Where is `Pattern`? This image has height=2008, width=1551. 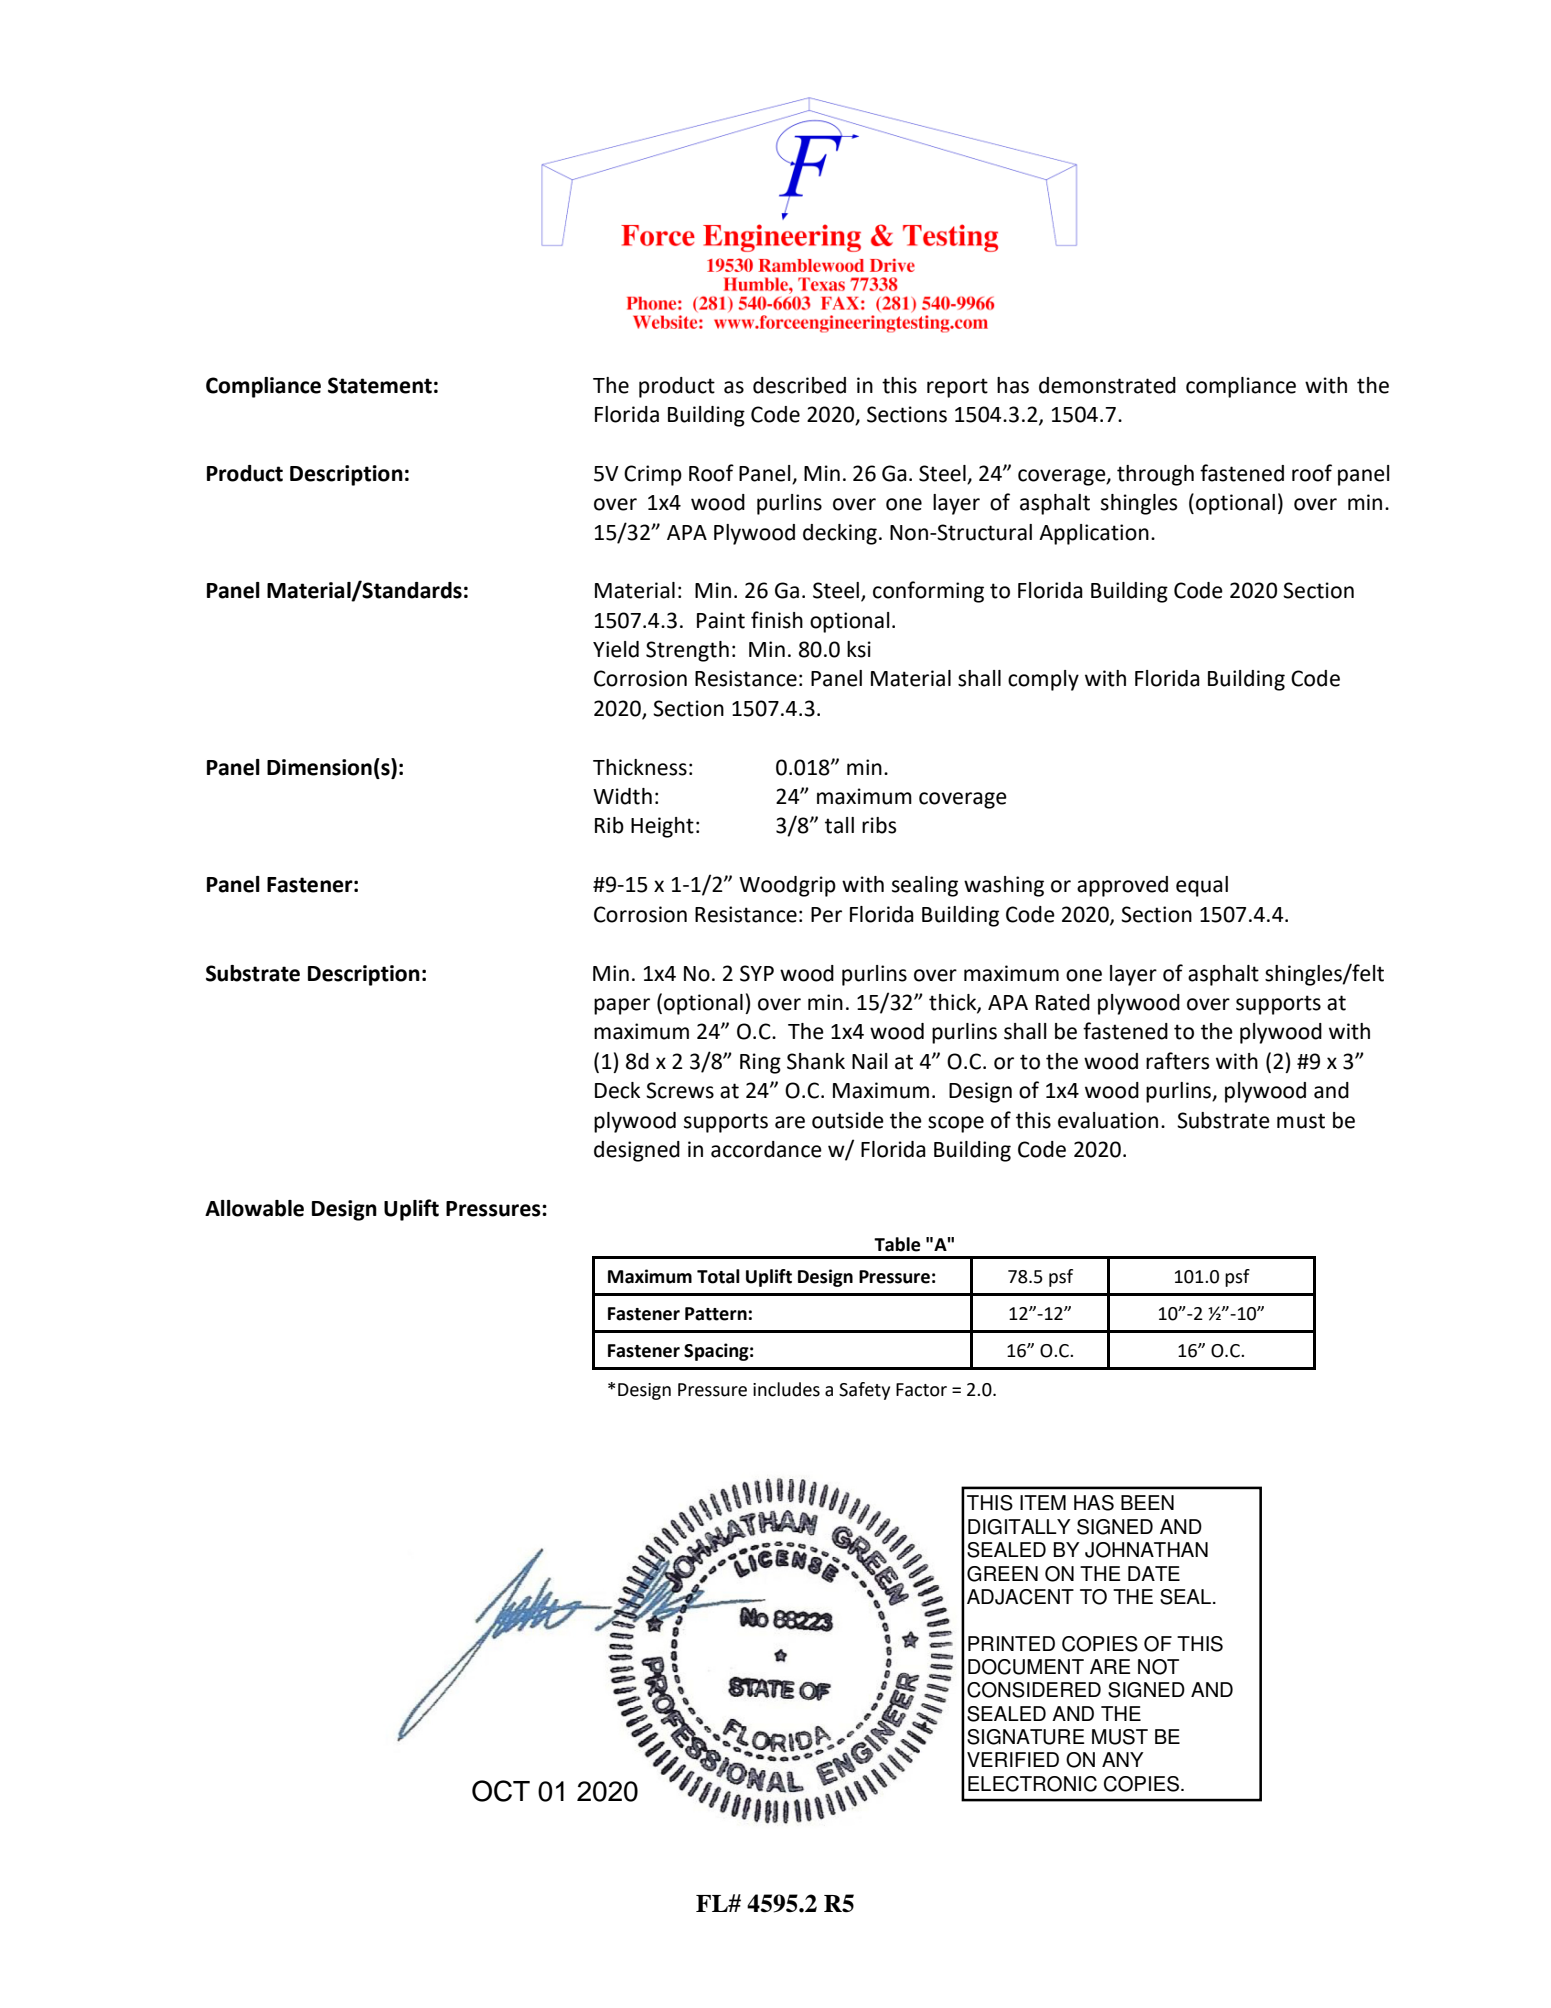 Pattern is located at coordinates (716, 1314).
